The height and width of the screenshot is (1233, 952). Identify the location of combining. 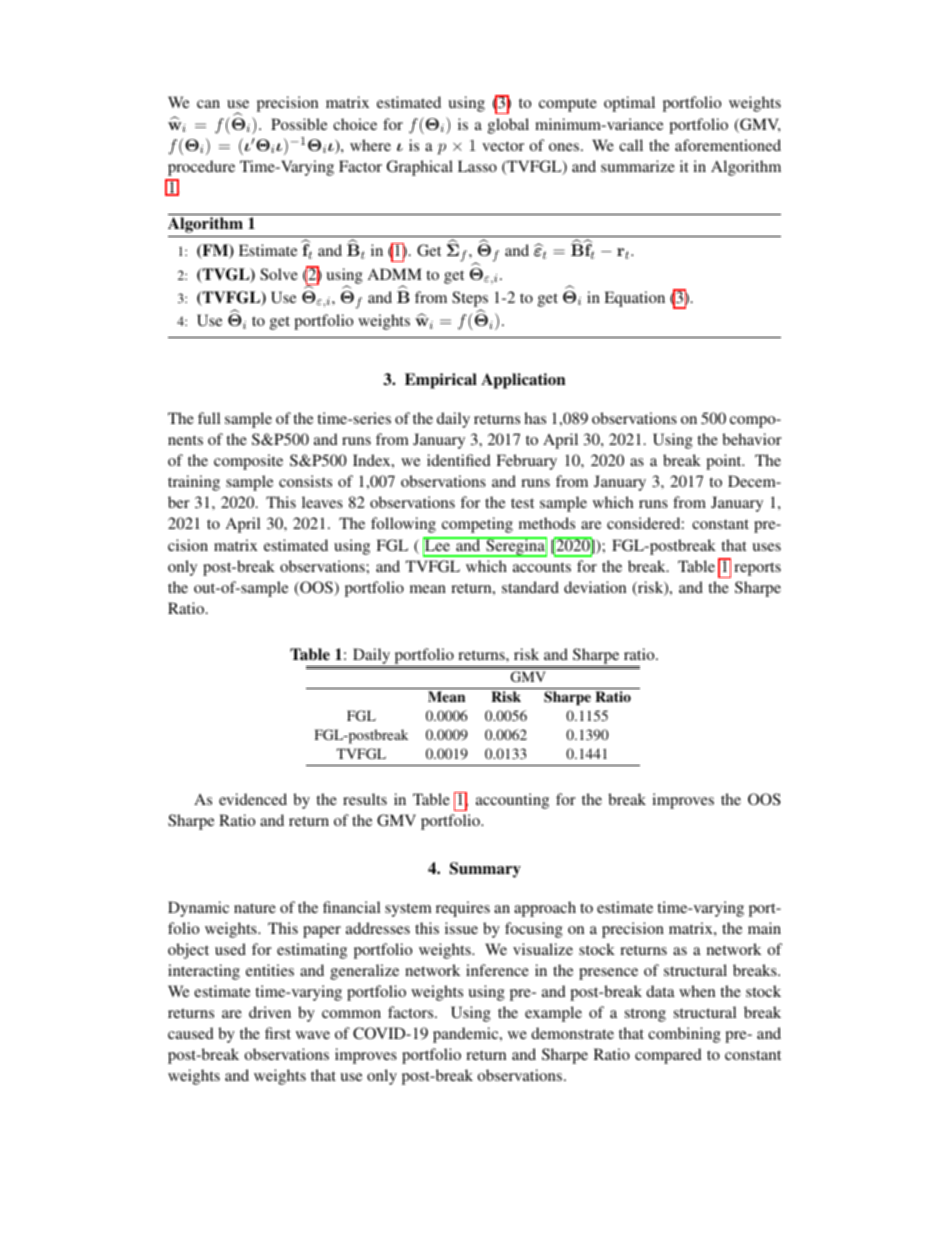
(684, 1035).
